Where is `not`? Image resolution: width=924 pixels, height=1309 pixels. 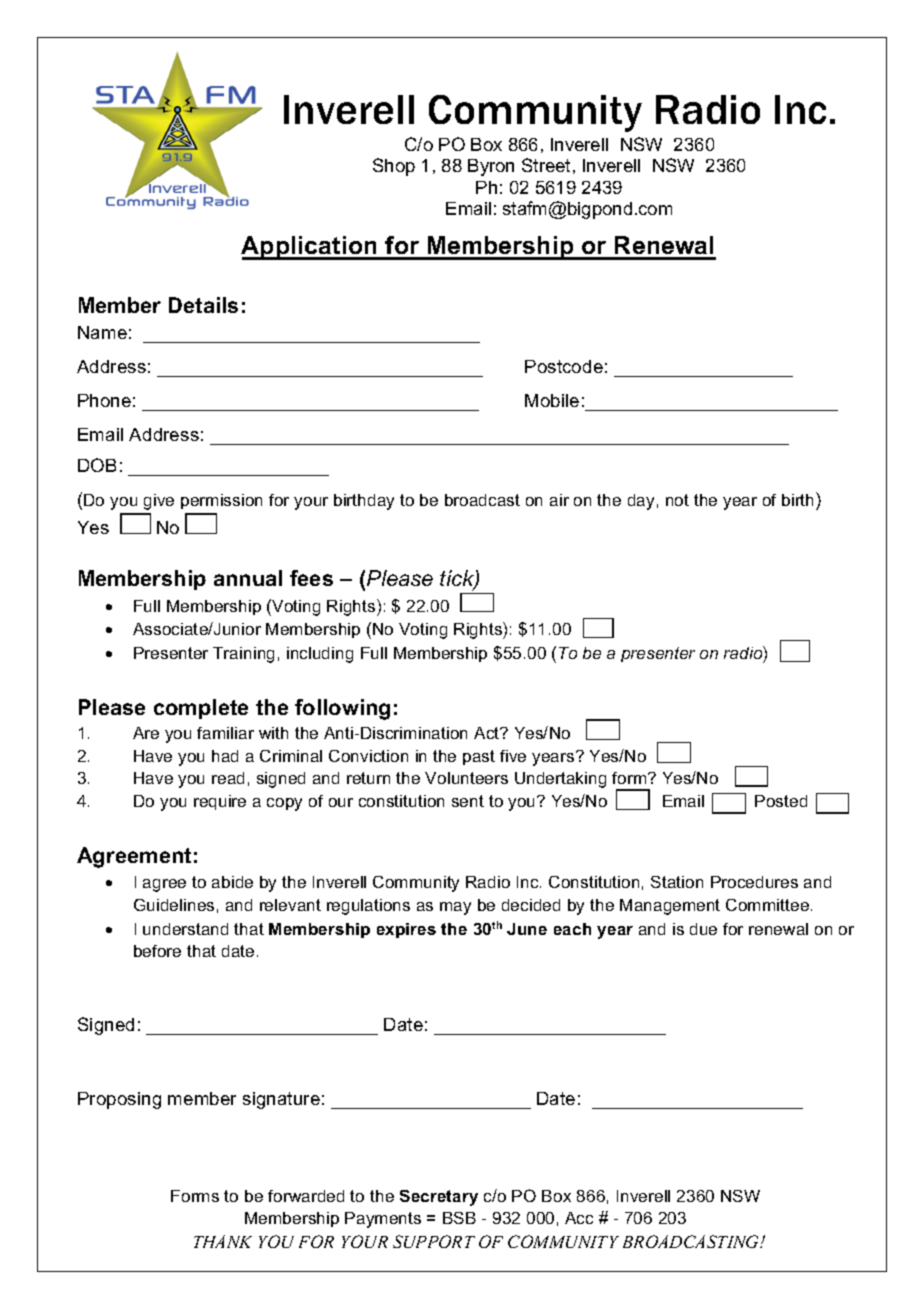
not is located at coordinates (677, 500).
